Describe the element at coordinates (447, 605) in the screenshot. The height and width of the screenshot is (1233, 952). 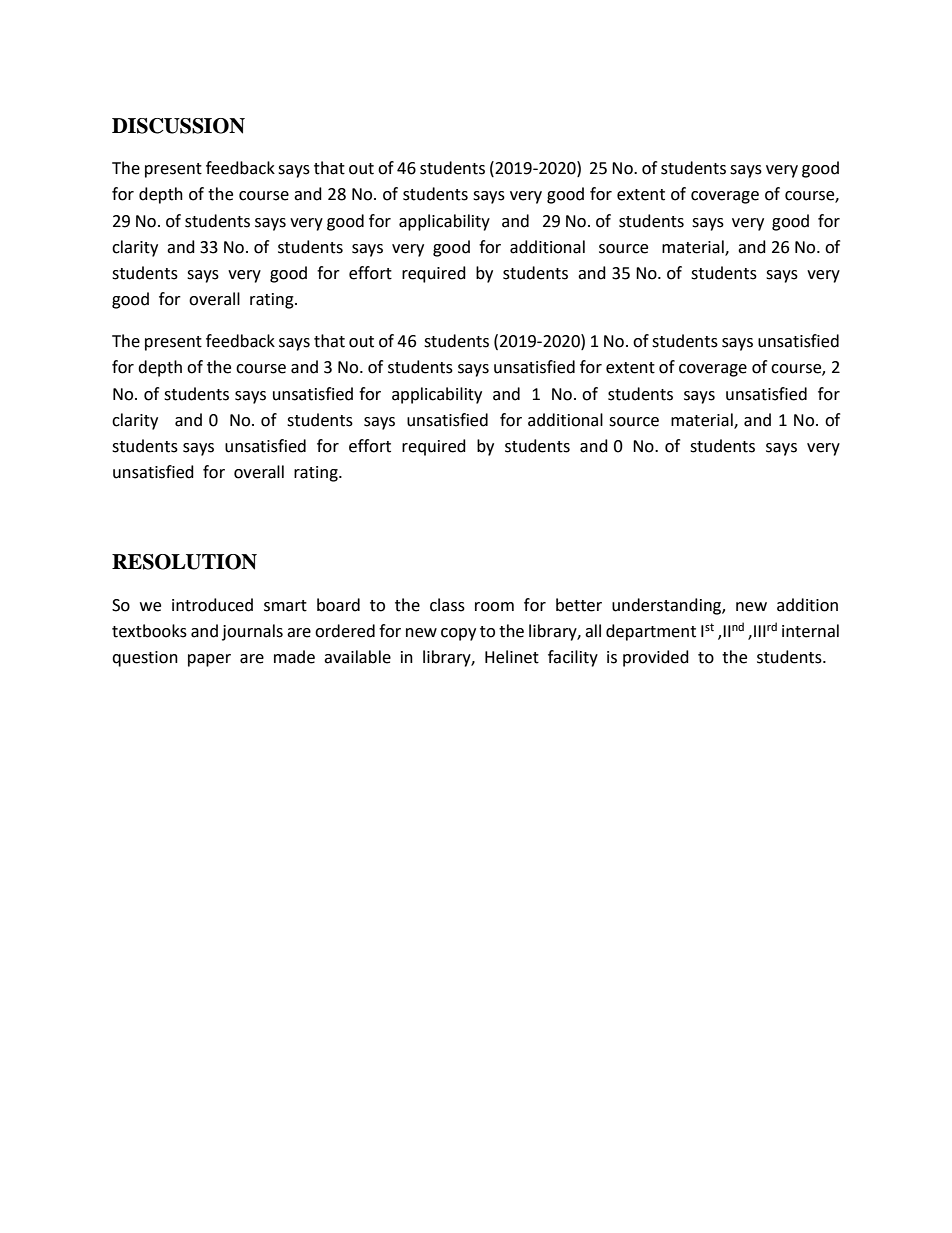
I see `class` at that location.
